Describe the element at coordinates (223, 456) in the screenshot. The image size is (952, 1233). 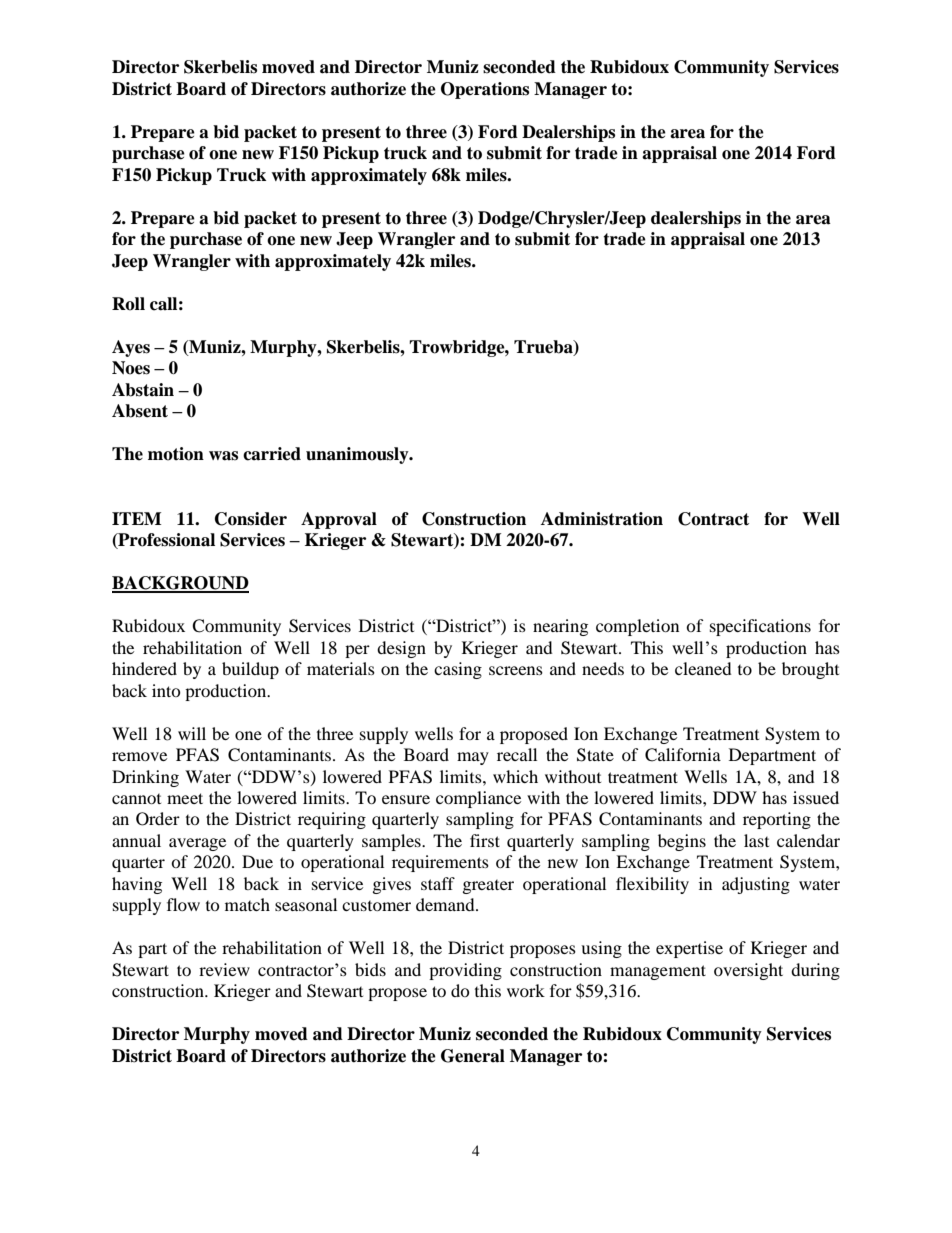
I see `was` at that location.
